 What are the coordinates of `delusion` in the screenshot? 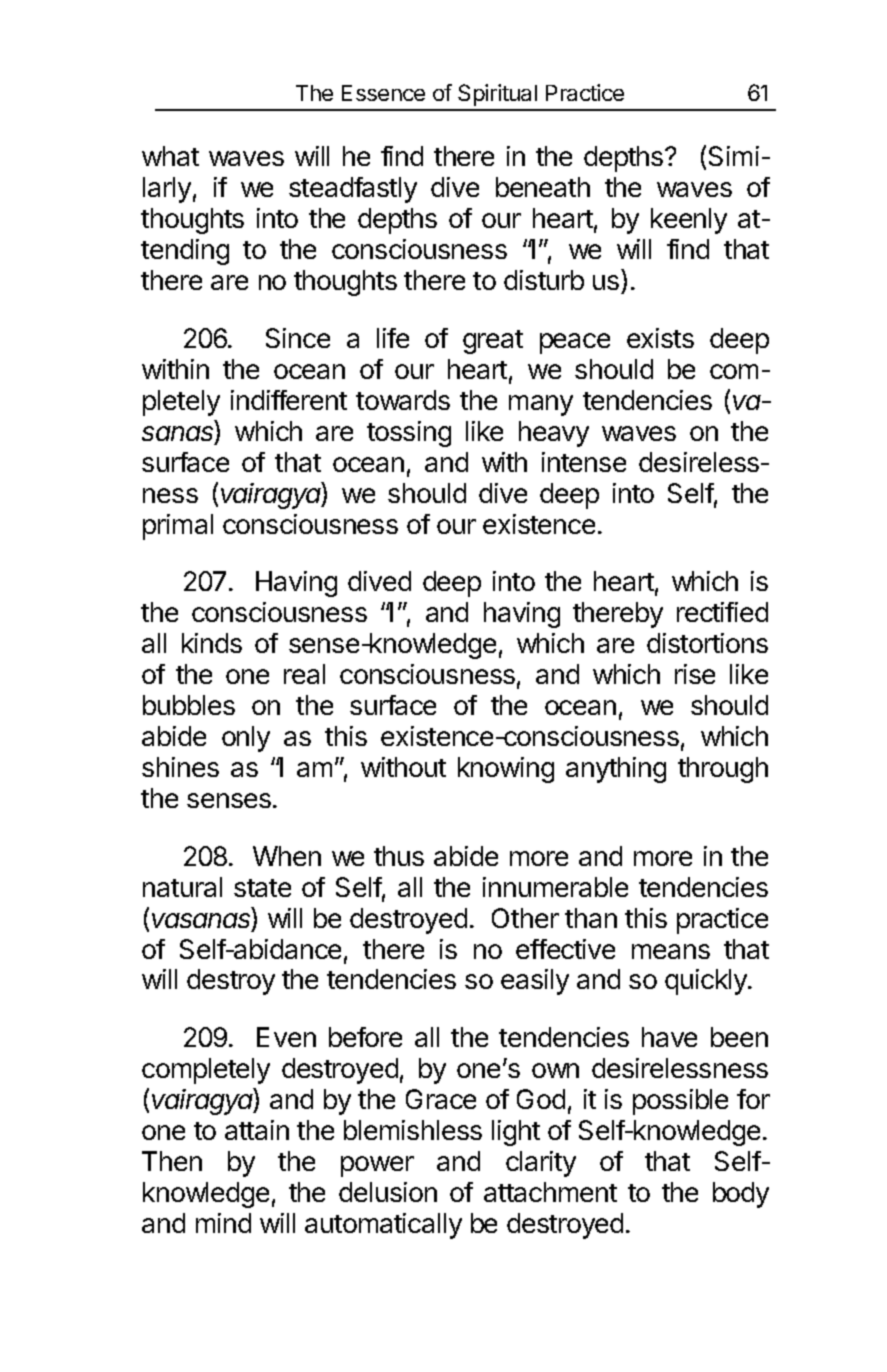 It's located at (388, 1192).
